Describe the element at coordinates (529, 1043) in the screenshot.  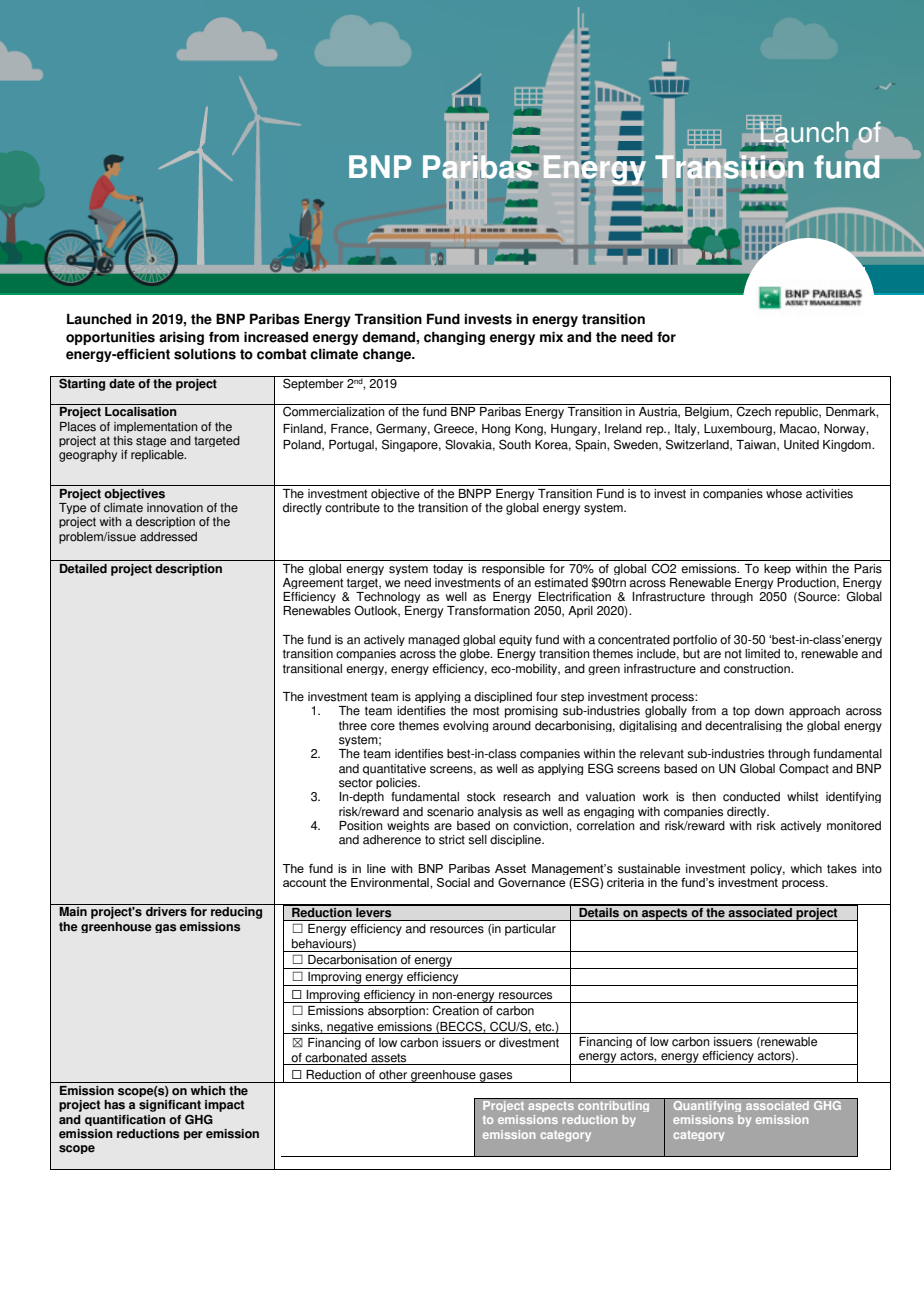
I see `divestment` at that location.
